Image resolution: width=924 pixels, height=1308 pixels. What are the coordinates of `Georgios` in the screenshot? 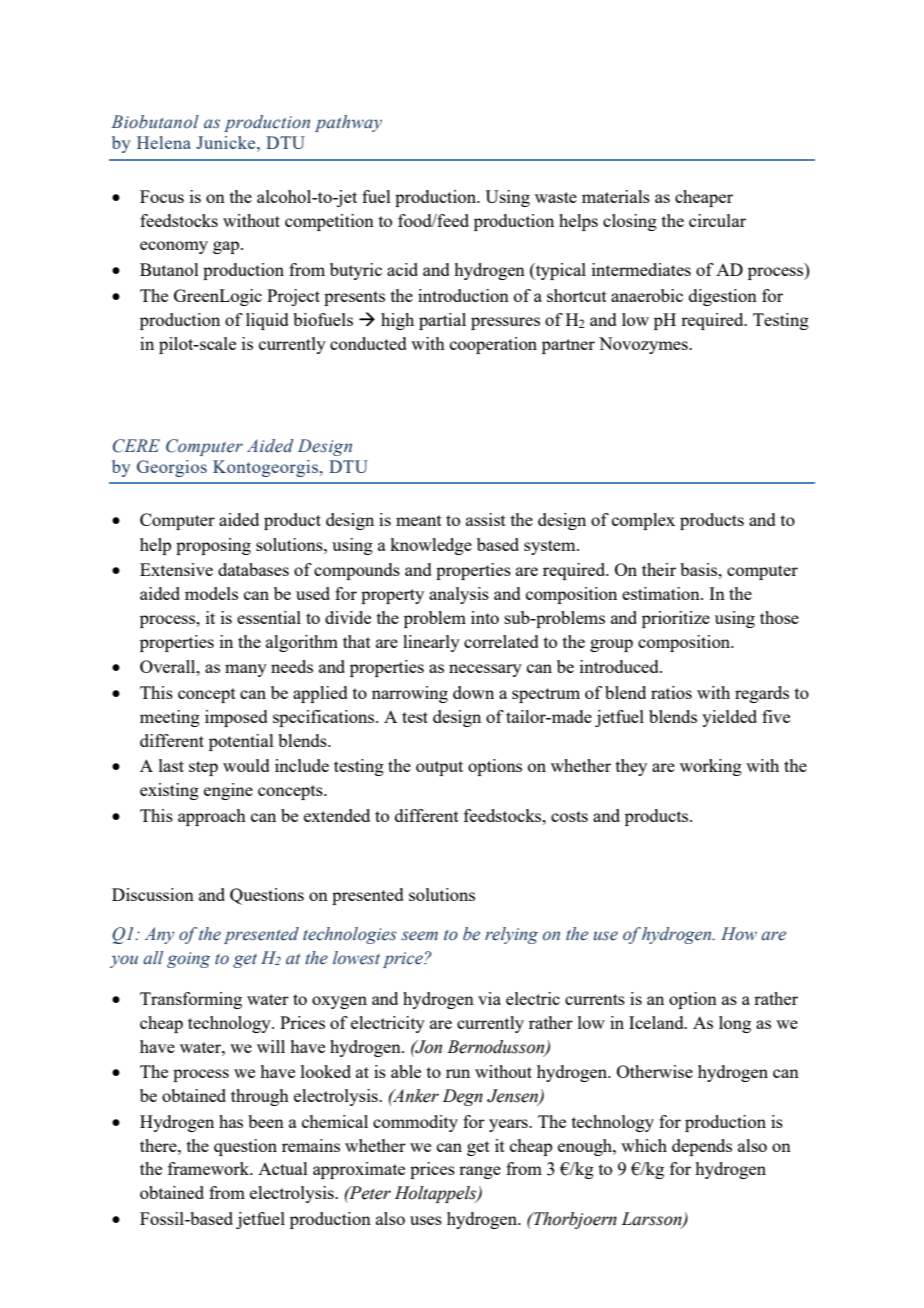 It's located at (172, 468).
